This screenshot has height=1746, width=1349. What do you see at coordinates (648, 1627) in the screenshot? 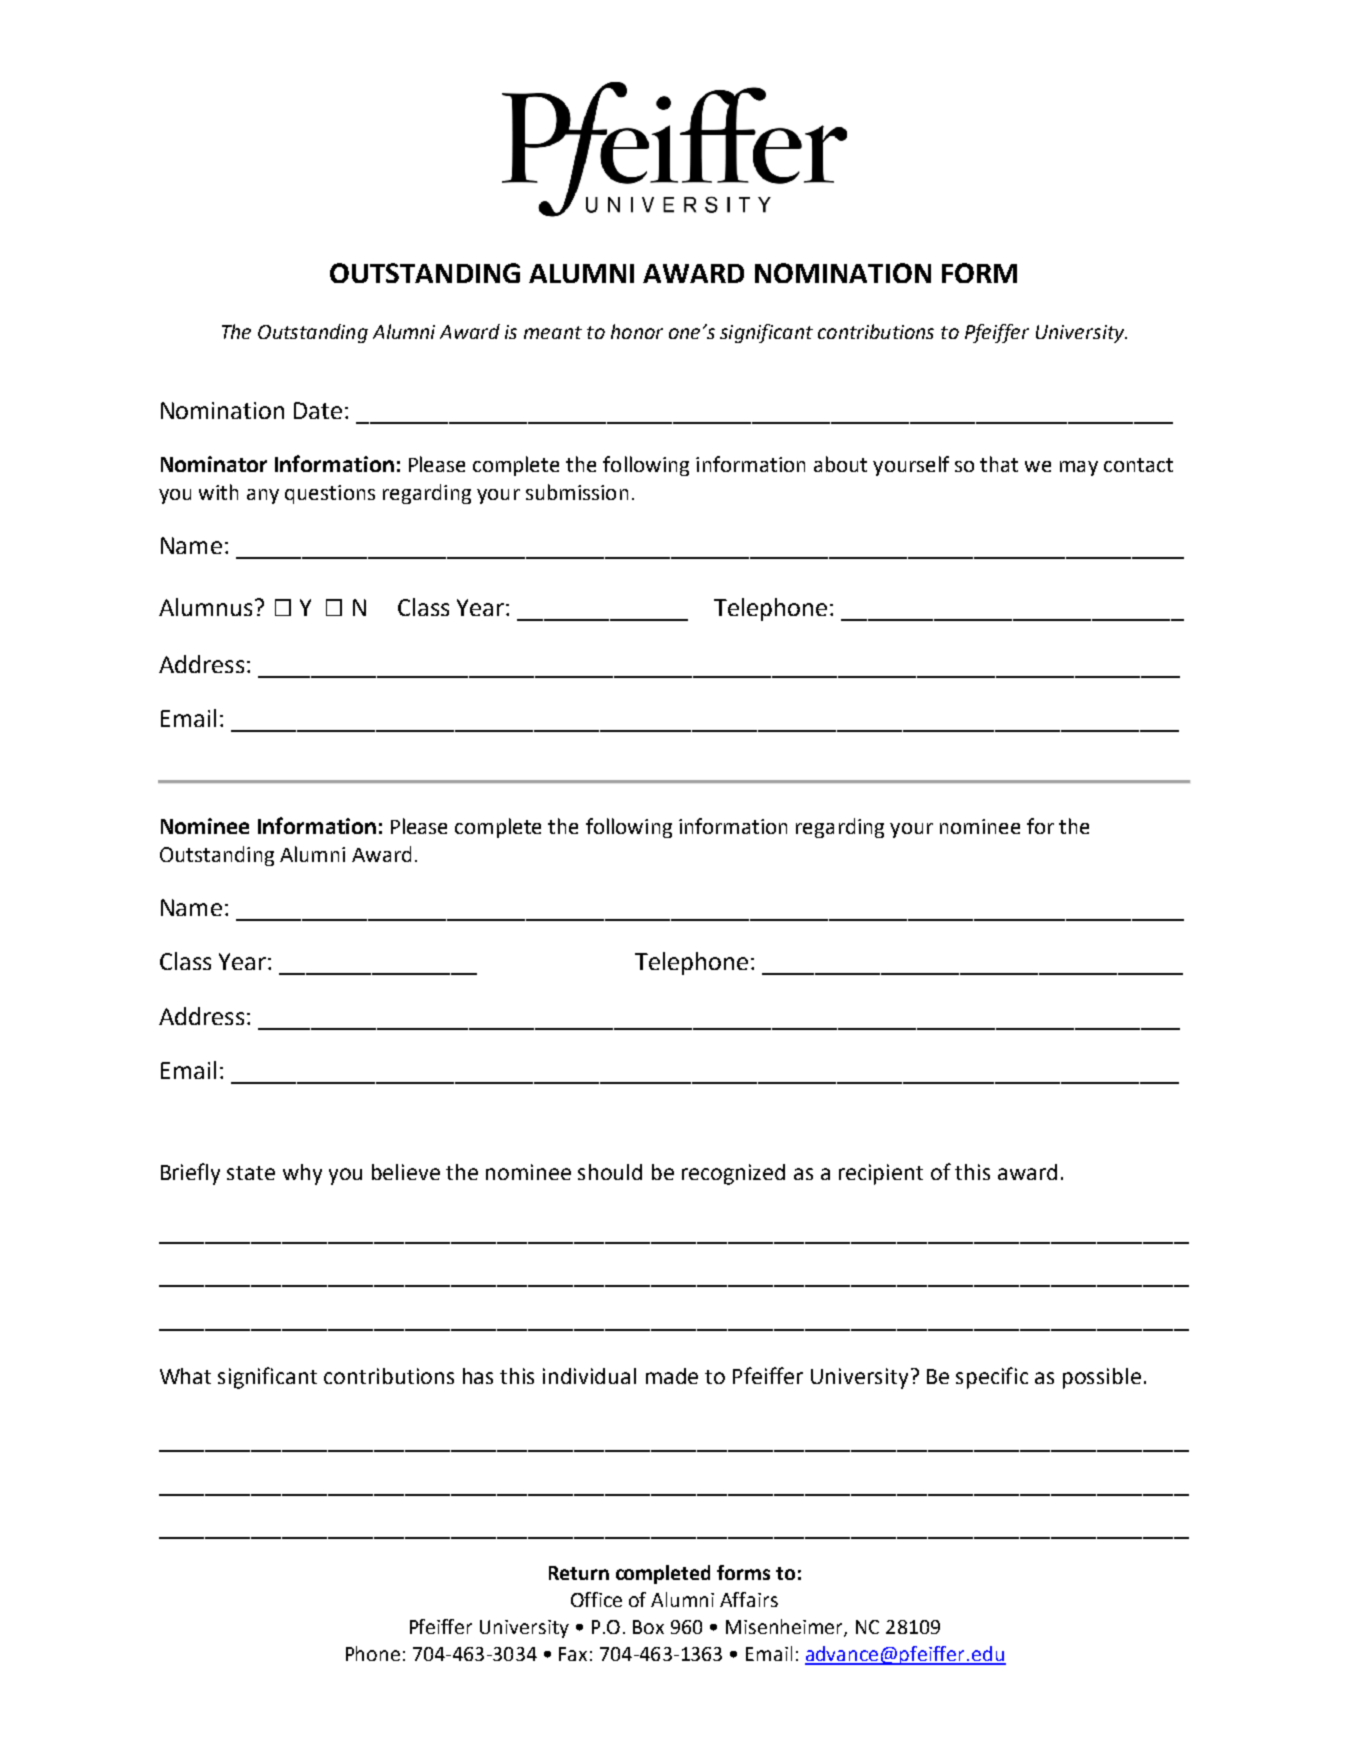
I see `Box` at bounding box center [648, 1627].
